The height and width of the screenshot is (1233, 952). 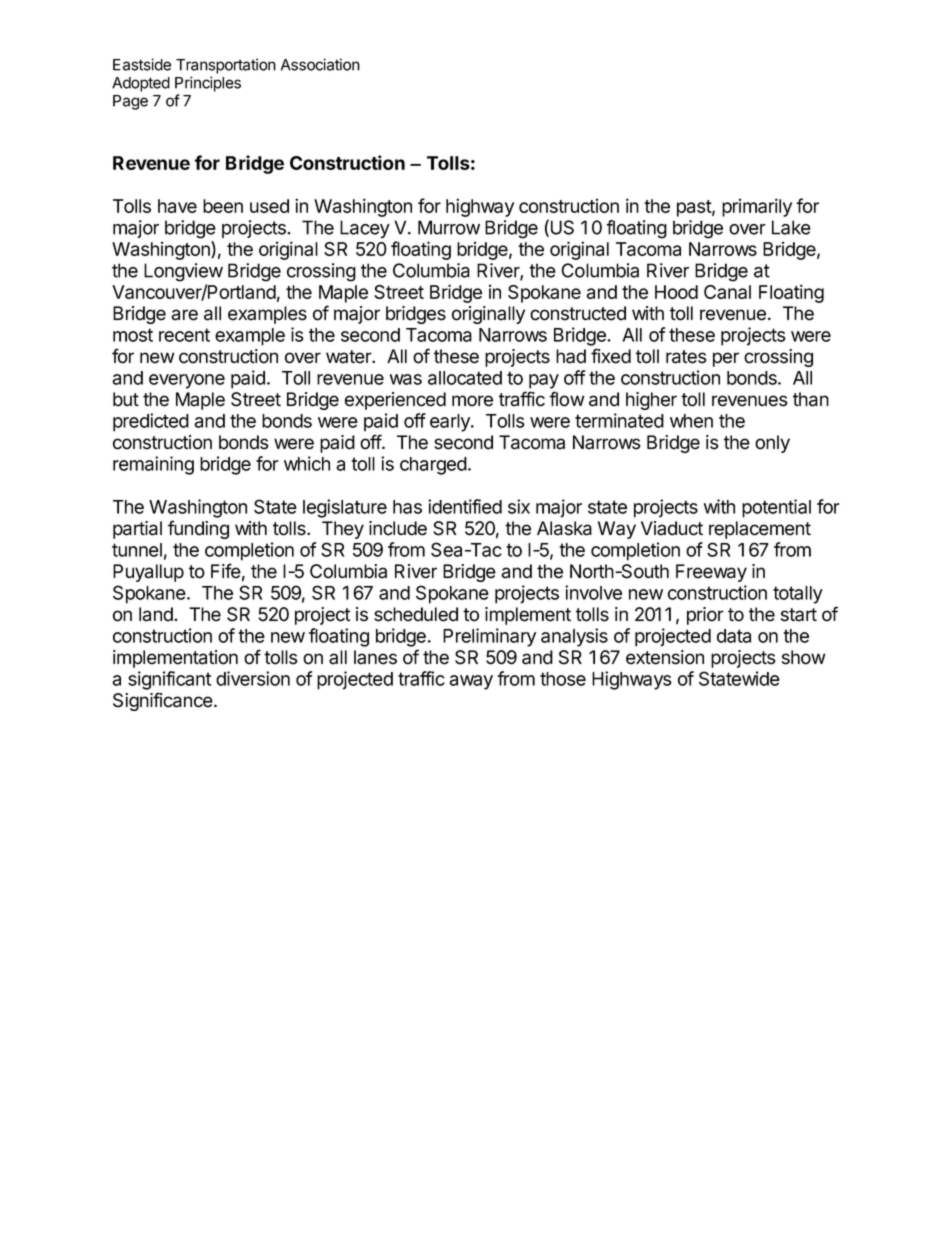 What do you see at coordinates (433, 466) in the screenshot?
I see `charged` at bounding box center [433, 466].
